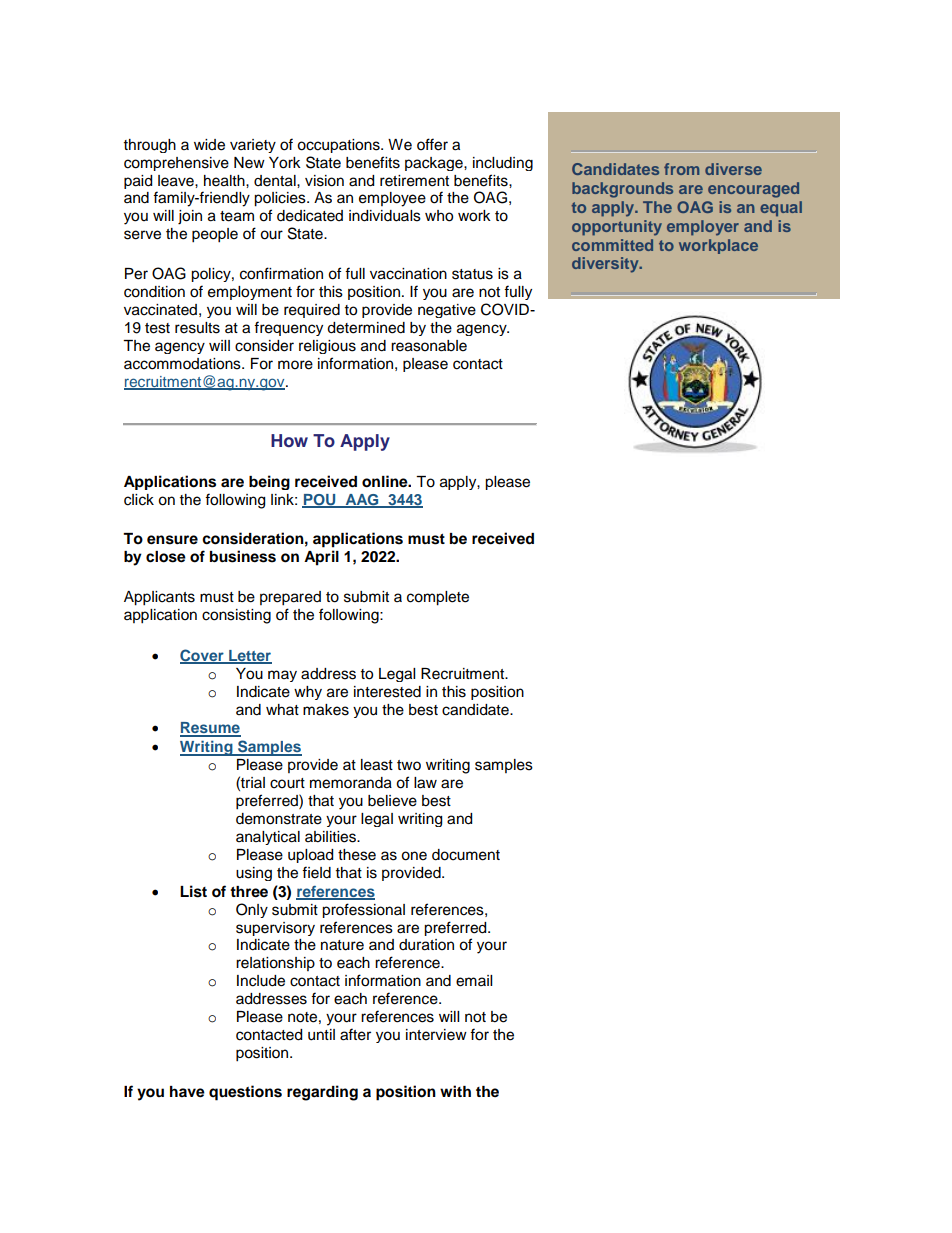 The height and width of the screenshot is (1233, 952). I want to click on have, so click(187, 1092).
